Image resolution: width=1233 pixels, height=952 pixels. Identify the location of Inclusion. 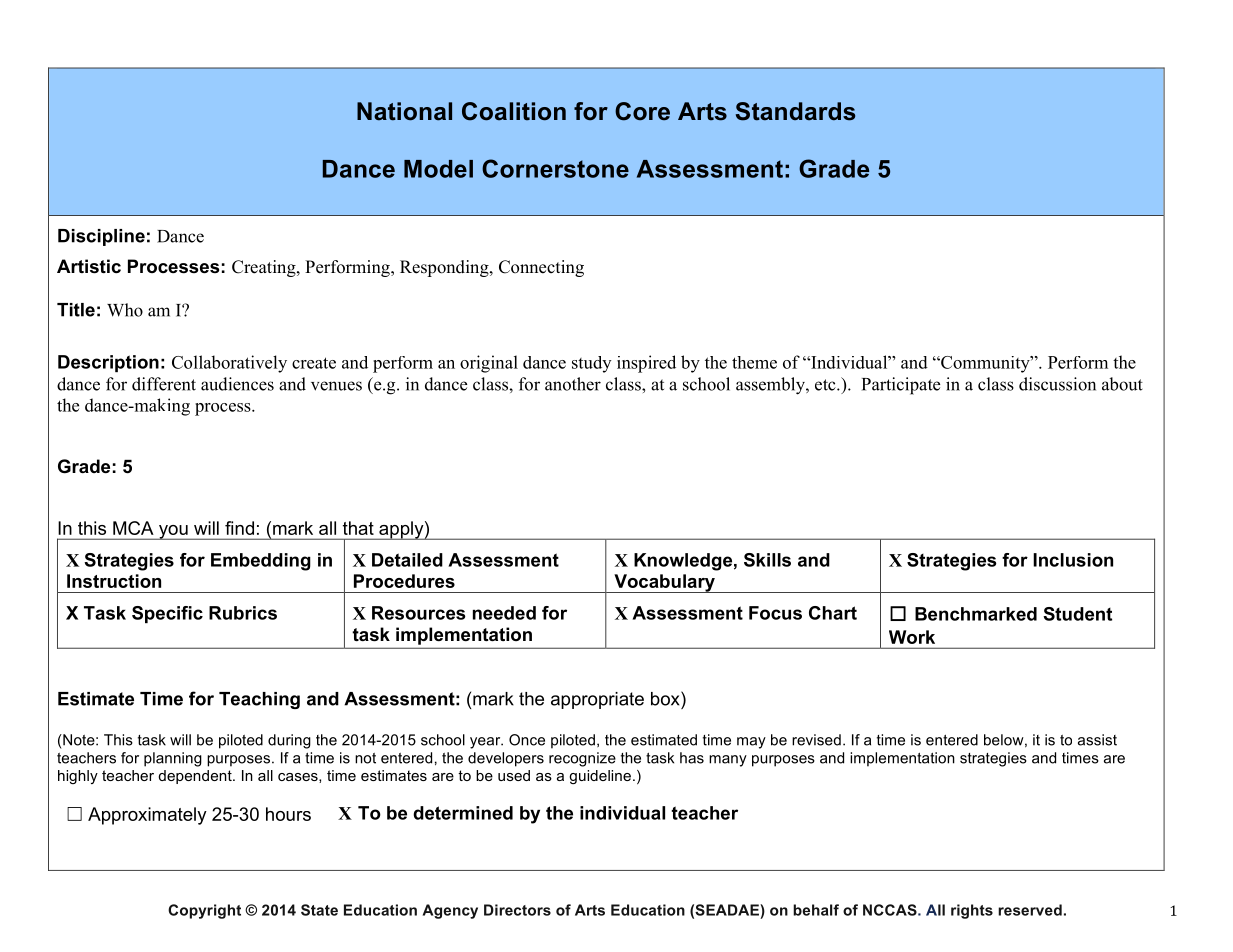
(1073, 560).
